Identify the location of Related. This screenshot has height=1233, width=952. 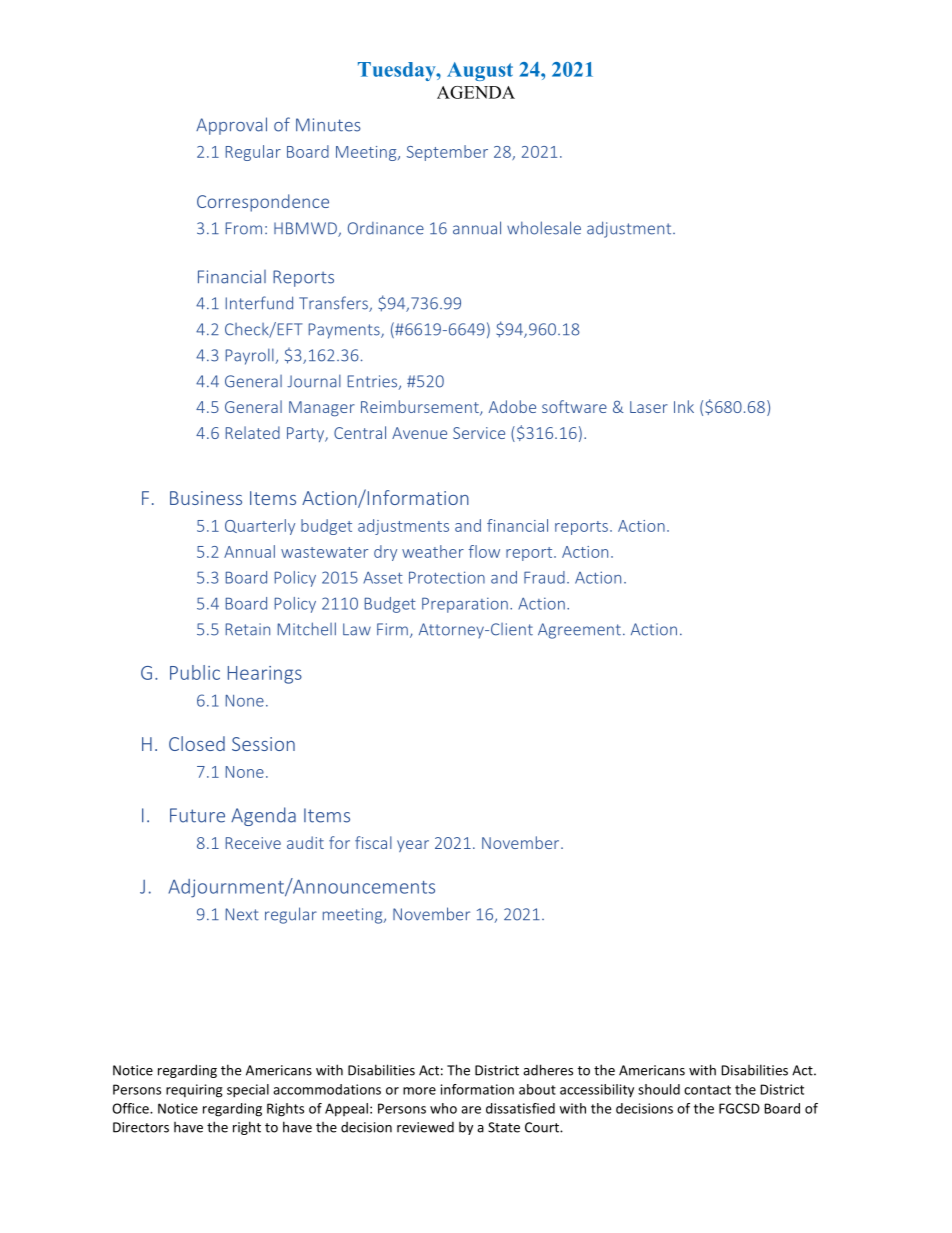
(253, 432).
